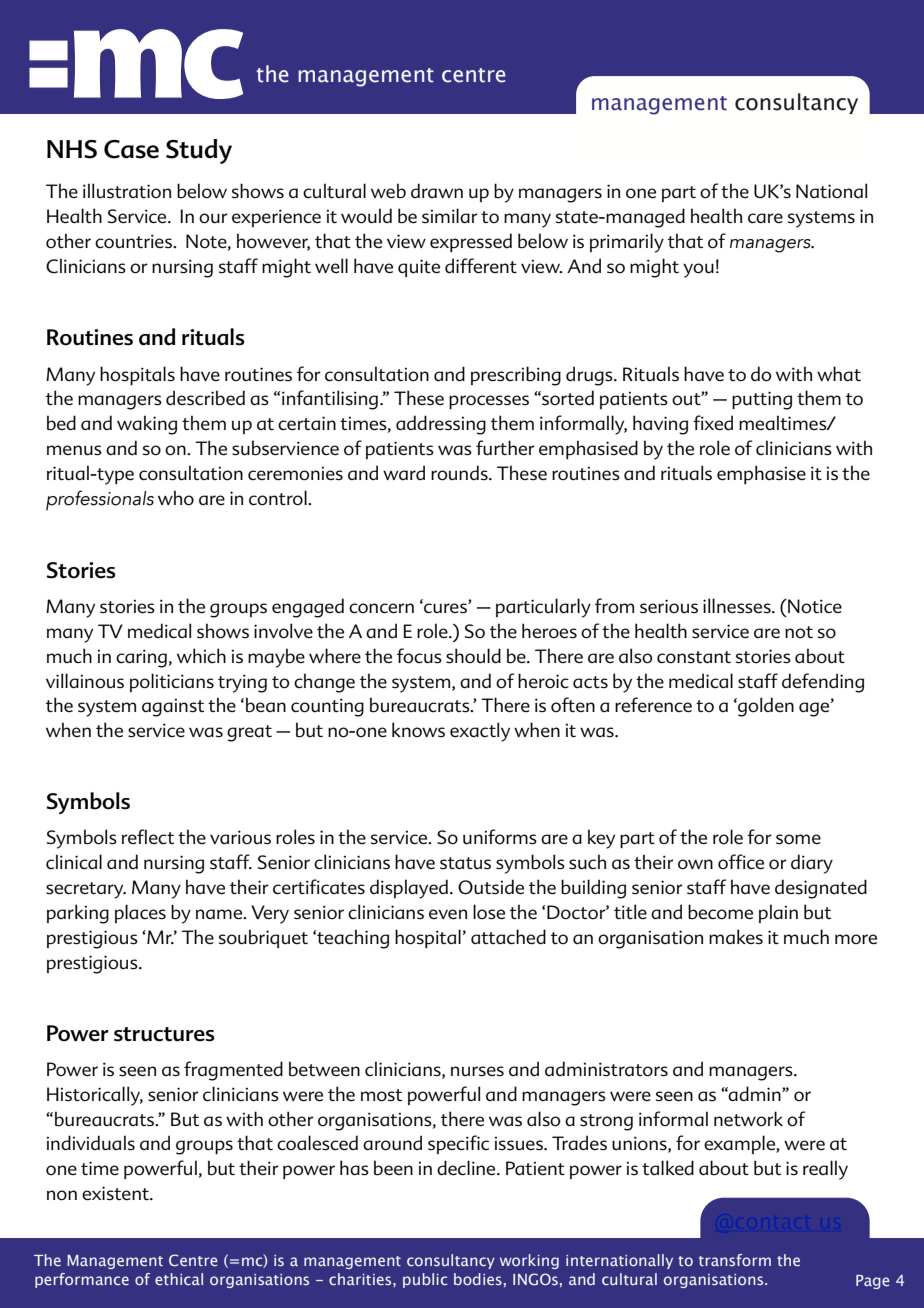  I want to click on Outside, so click(491, 887).
